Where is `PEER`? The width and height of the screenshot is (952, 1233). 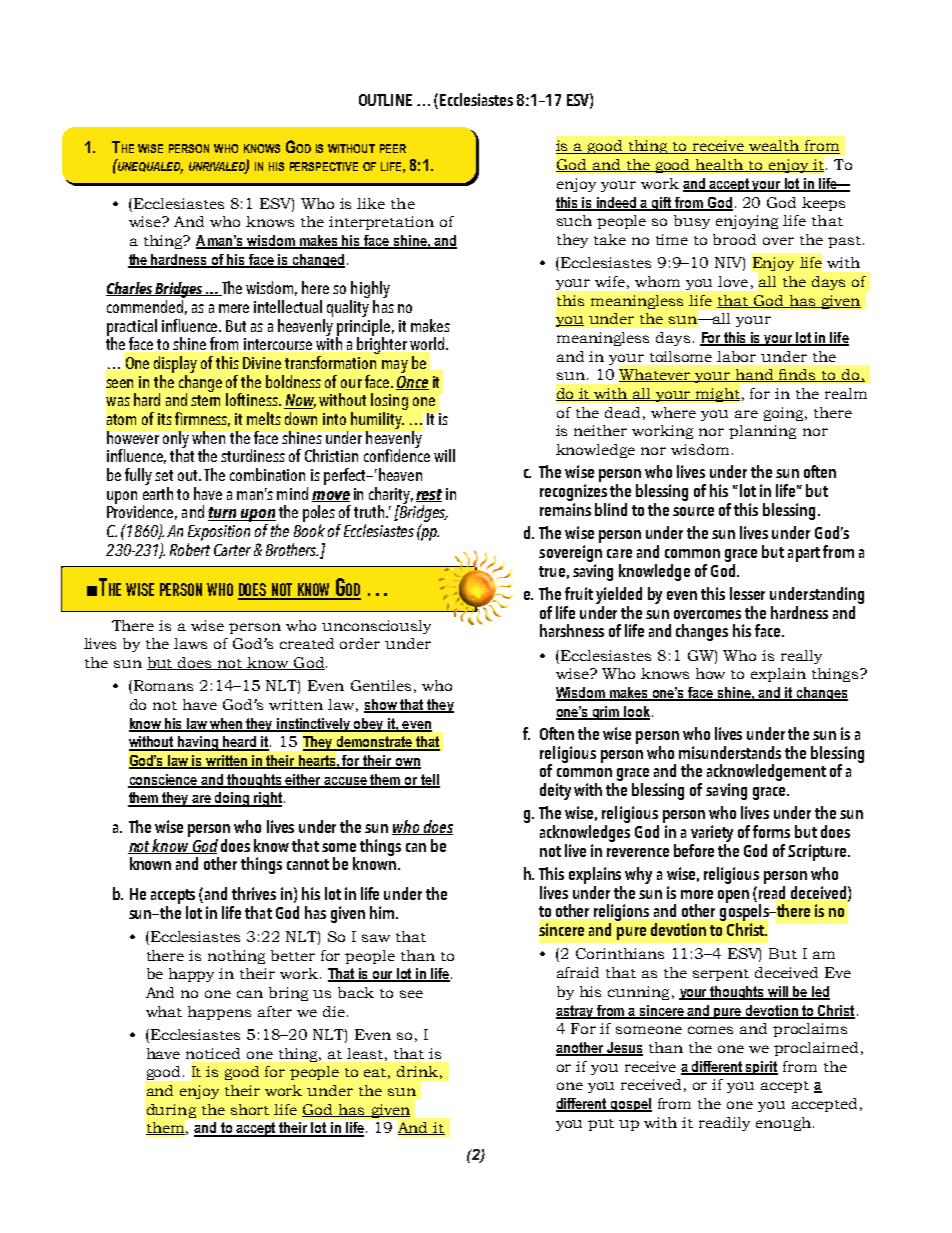 PEER is located at coordinates (393, 148).
